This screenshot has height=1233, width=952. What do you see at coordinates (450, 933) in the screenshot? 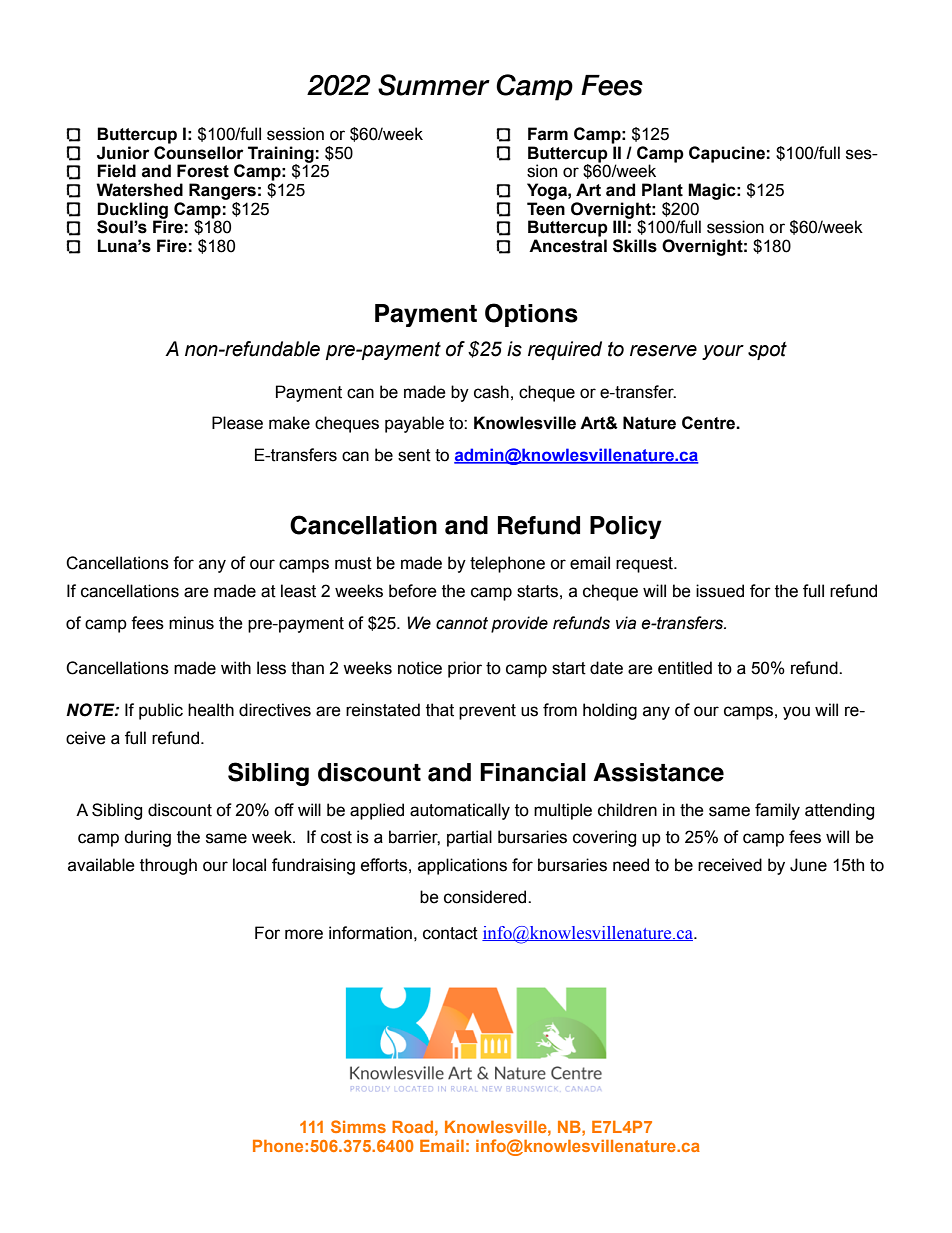
I see `contact` at bounding box center [450, 933].
